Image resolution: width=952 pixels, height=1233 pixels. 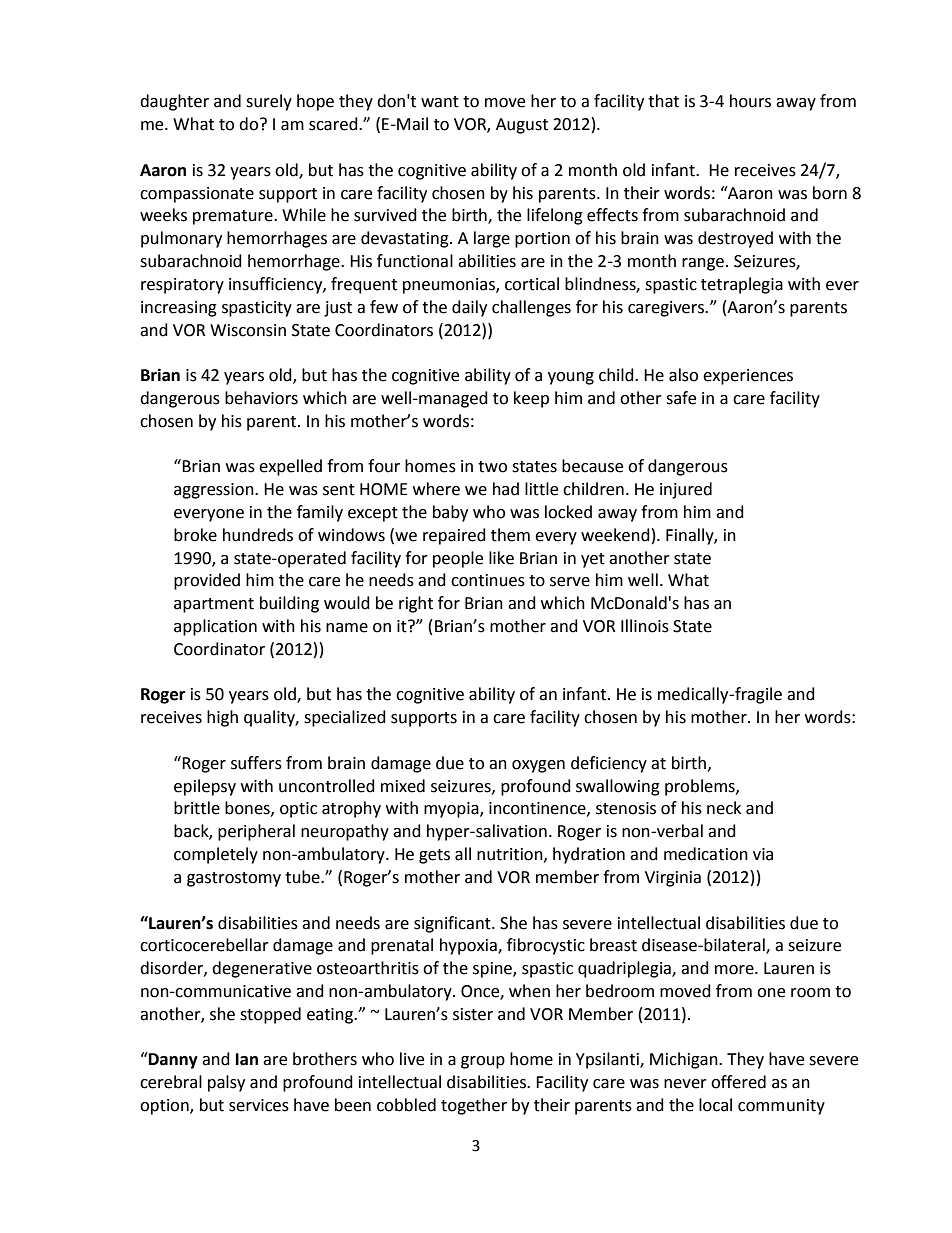 I want to click on group, so click(x=483, y=1062).
